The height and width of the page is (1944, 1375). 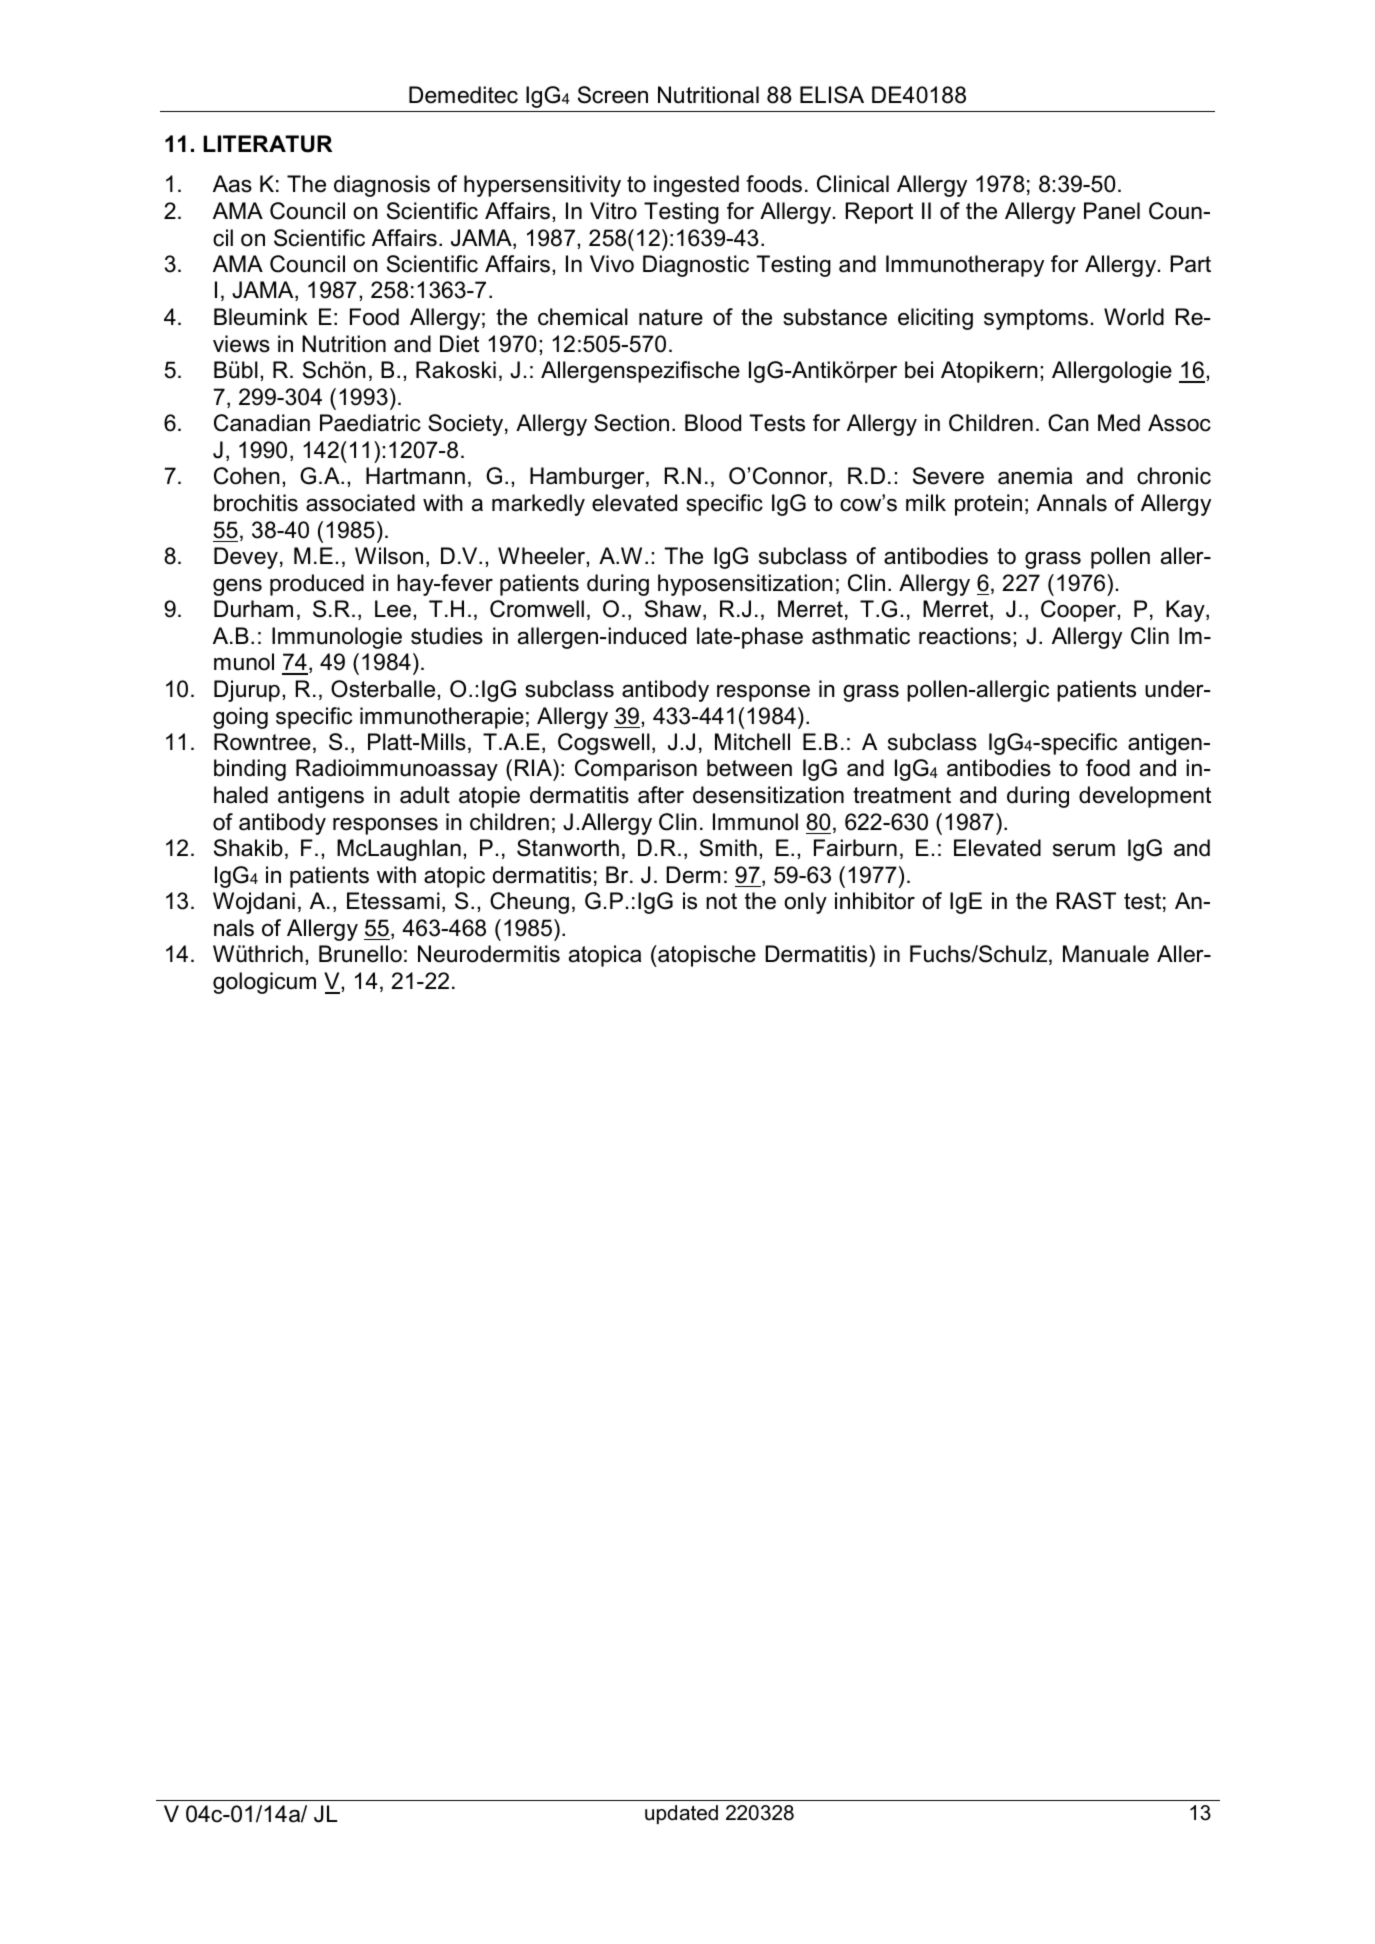 What do you see at coordinates (360, 954) in the page?
I see `Brunello` at bounding box center [360, 954].
